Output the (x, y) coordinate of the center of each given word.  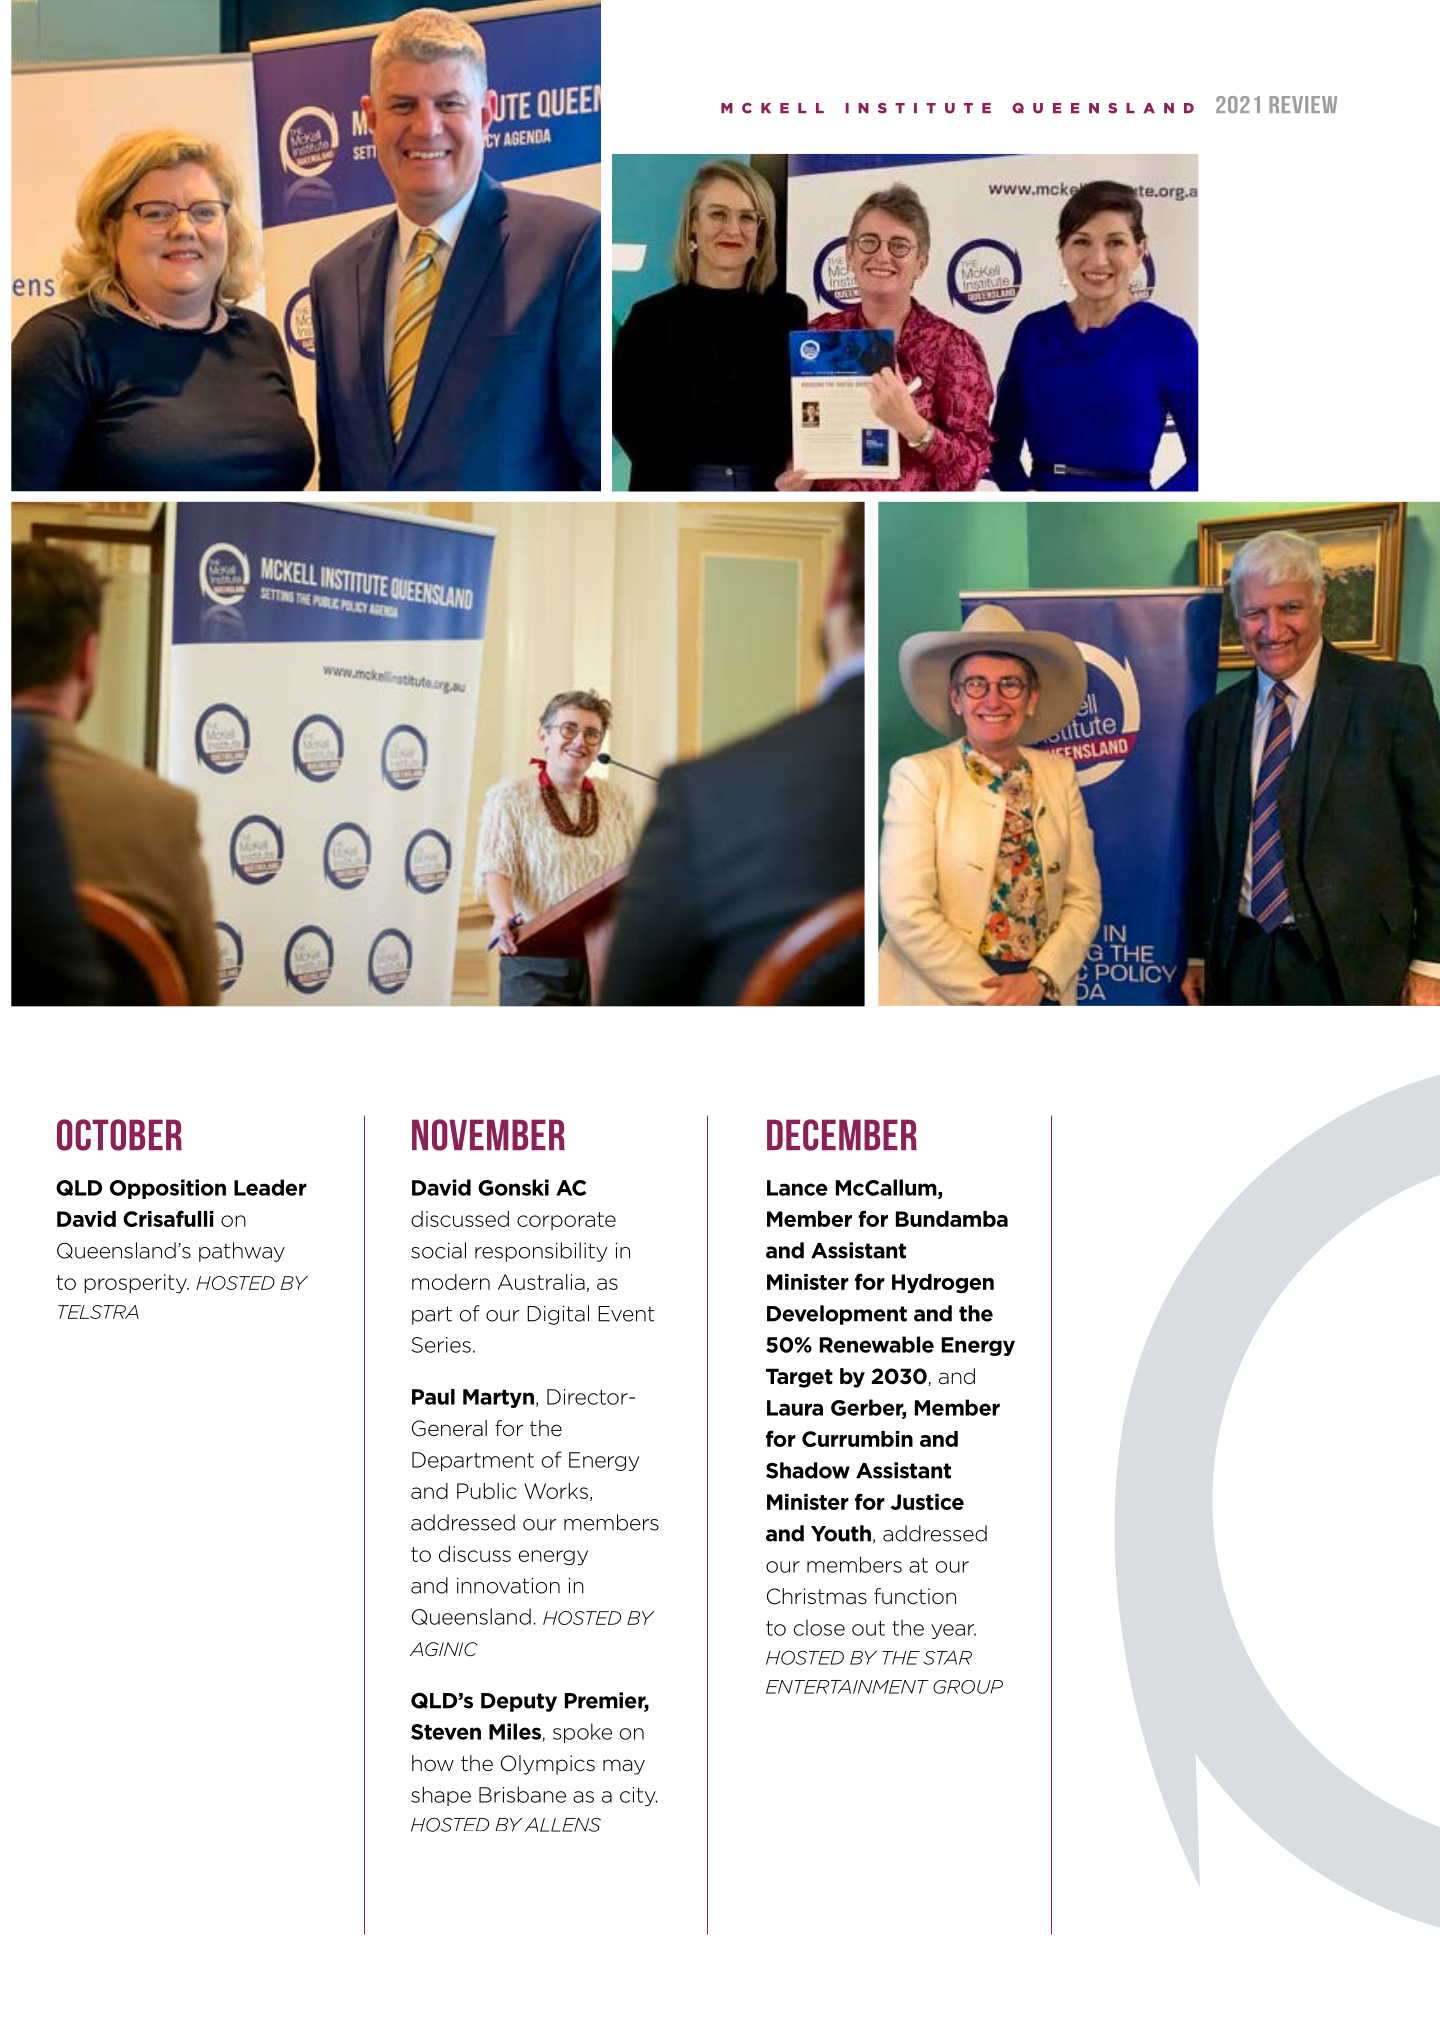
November (488, 1135)
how (433, 1763)
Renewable (877, 1344)
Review (1303, 104)
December (842, 1135)
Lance (797, 1188)
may (624, 1767)
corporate (566, 1221)
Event (626, 1314)
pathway (242, 1252)
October (119, 1135)
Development (837, 1315)
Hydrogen (943, 1284)
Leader (270, 1187)
